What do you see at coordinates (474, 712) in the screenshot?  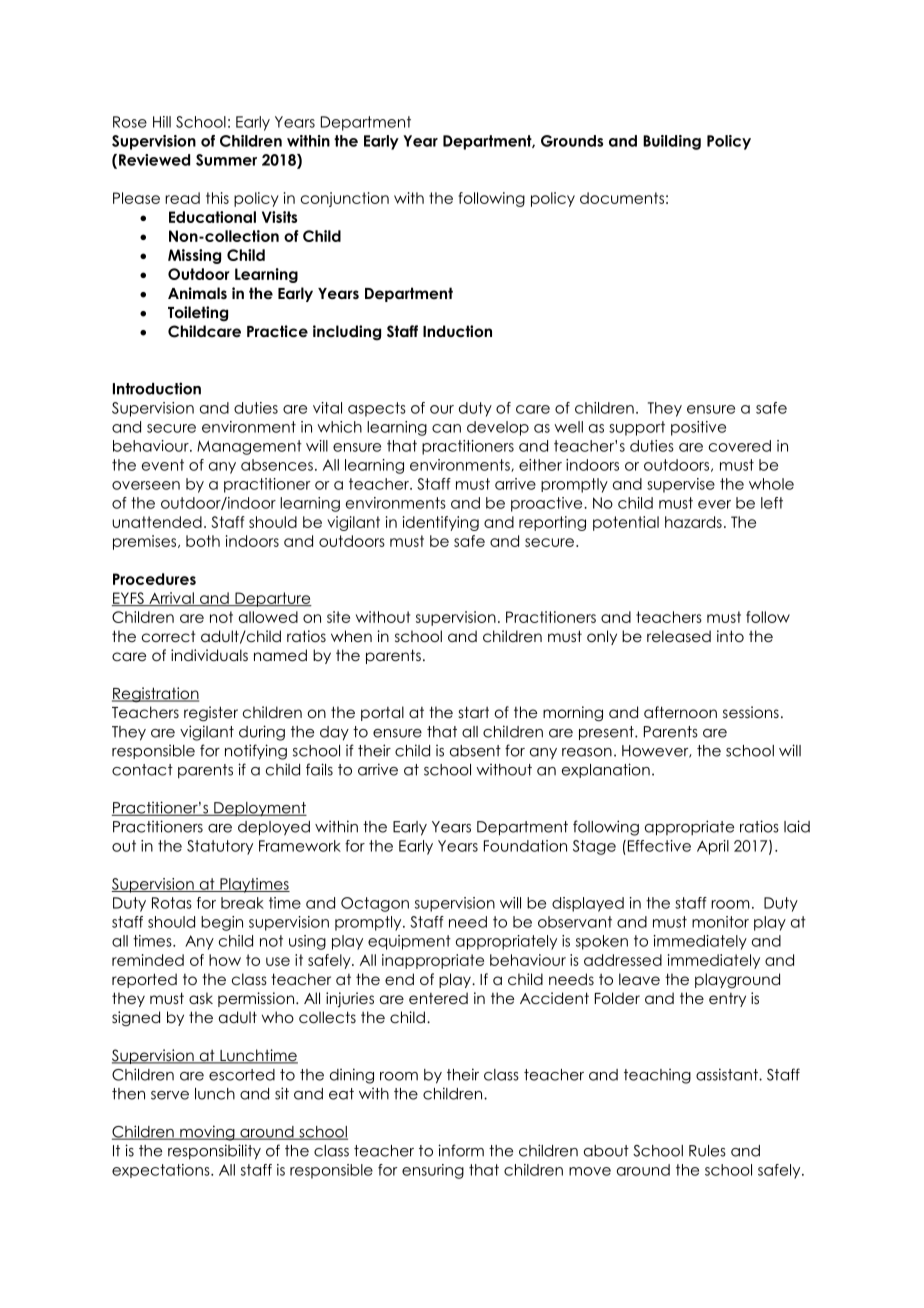 I see `start` at bounding box center [474, 712].
